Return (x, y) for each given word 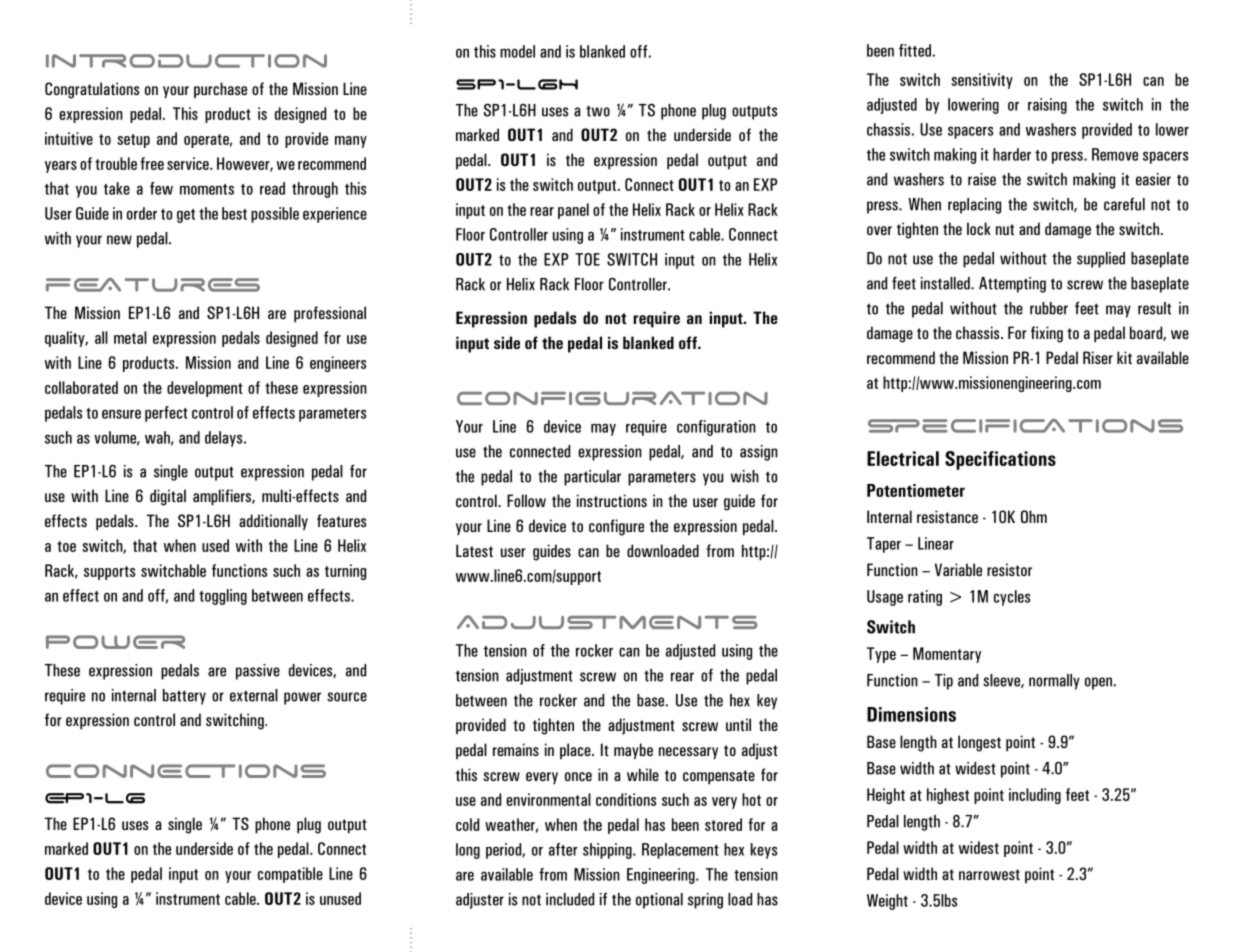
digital (168, 497)
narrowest (989, 874)
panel (573, 211)
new (119, 240)
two (598, 111)
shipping (608, 851)
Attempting (1012, 285)
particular (592, 478)
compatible (290, 875)
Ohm (1034, 516)
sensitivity (982, 81)
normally (1054, 682)
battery (184, 697)
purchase (220, 90)
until (738, 724)
